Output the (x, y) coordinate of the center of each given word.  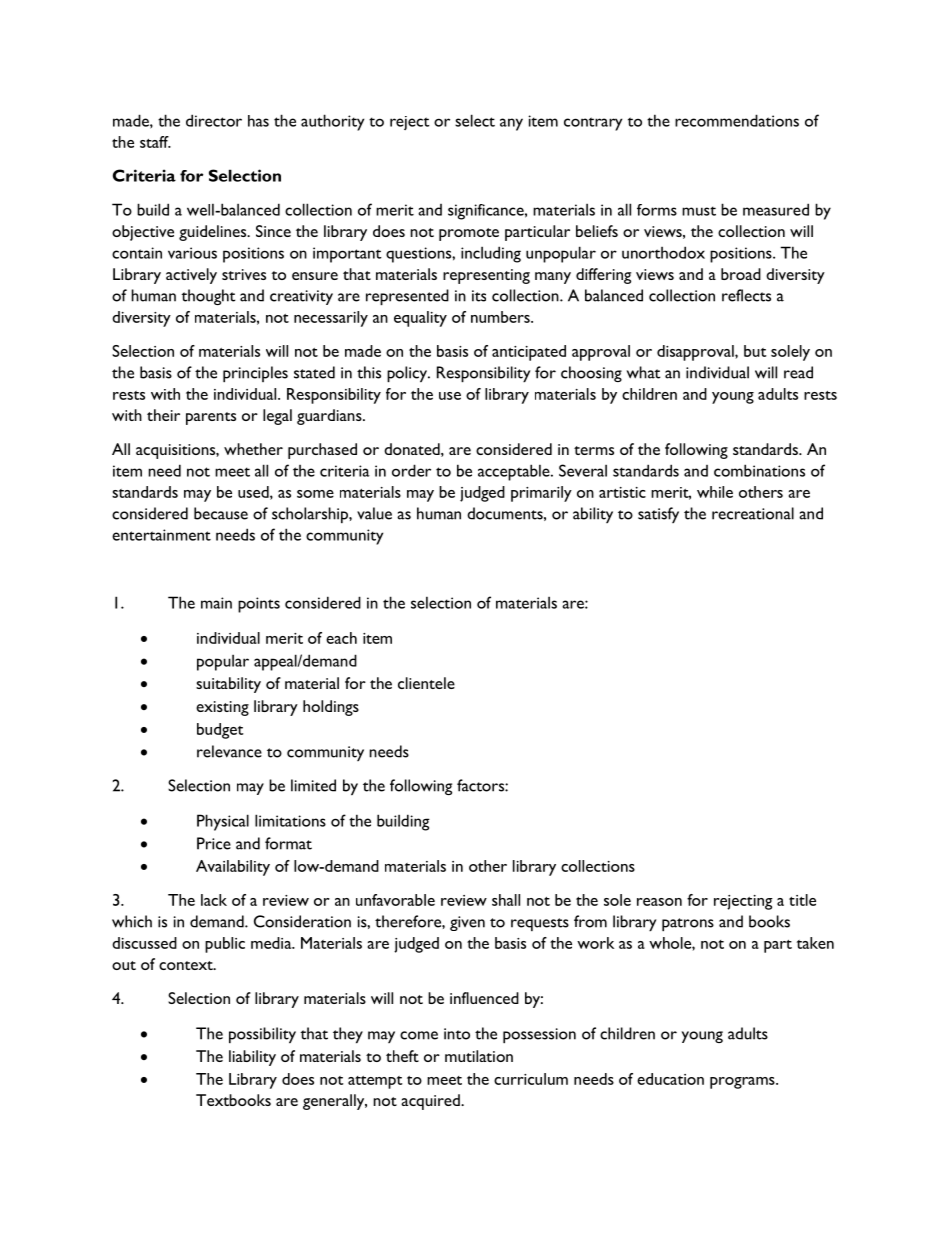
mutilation (479, 1056)
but (755, 351)
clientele (426, 683)
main (216, 603)
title (802, 900)
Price (214, 843)
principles (255, 374)
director (214, 120)
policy (408, 374)
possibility (262, 1035)
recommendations (737, 120)
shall (506, 900)
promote (469, 234)
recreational (753, 513)
